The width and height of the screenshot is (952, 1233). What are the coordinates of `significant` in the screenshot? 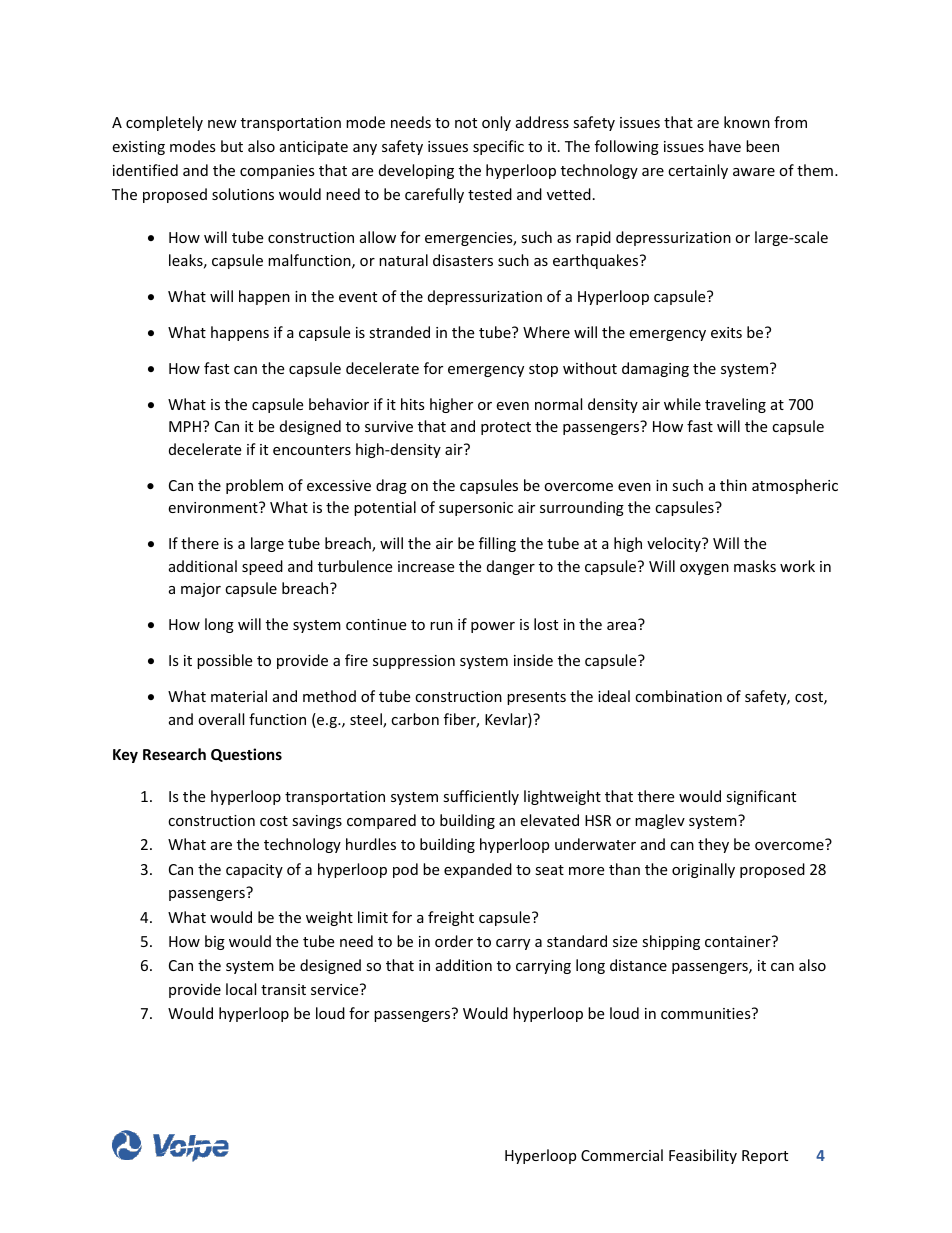 It's located at (761, 797).
